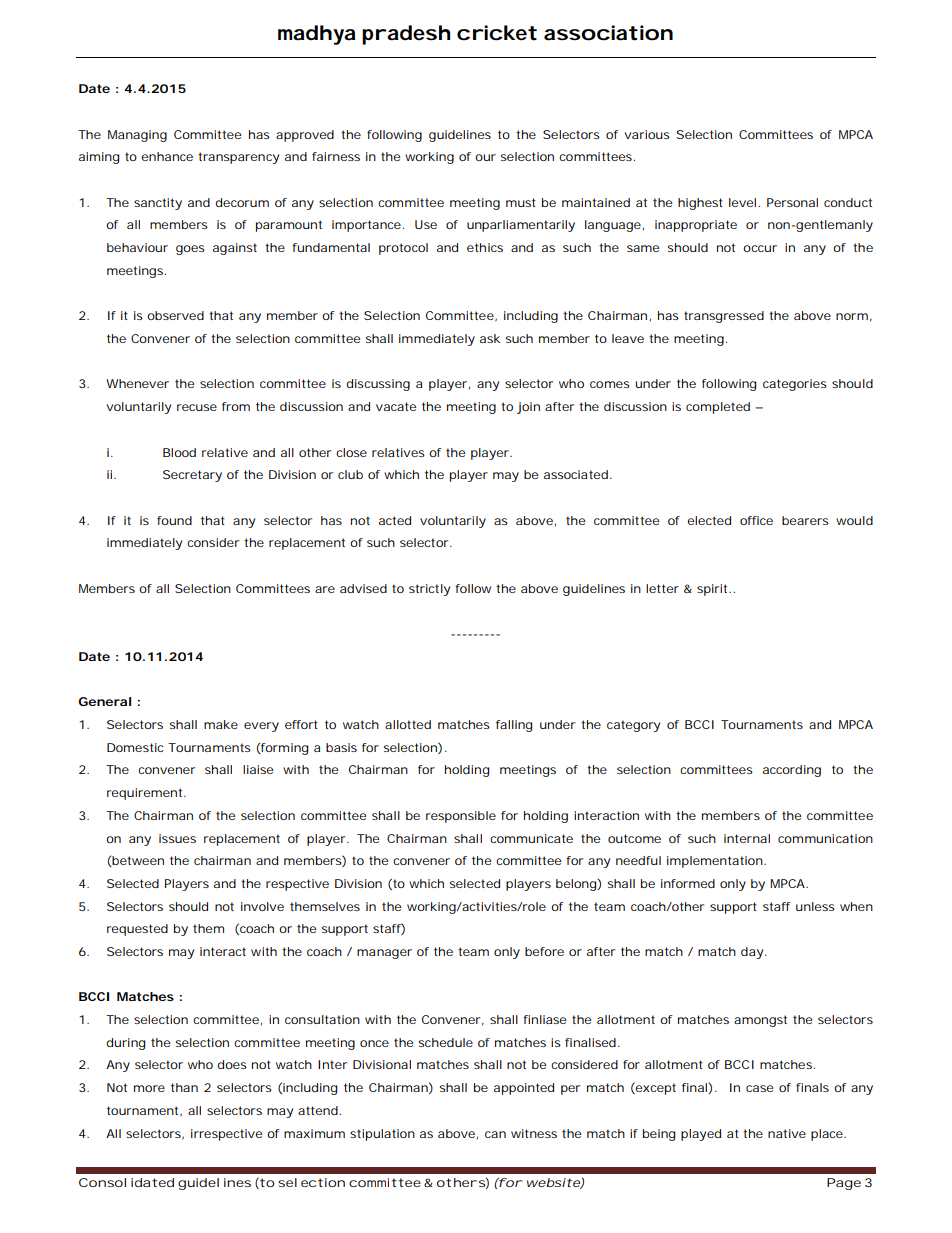  Describe the element at coordinates (528, 408) in the document. I see `join` at that location.
